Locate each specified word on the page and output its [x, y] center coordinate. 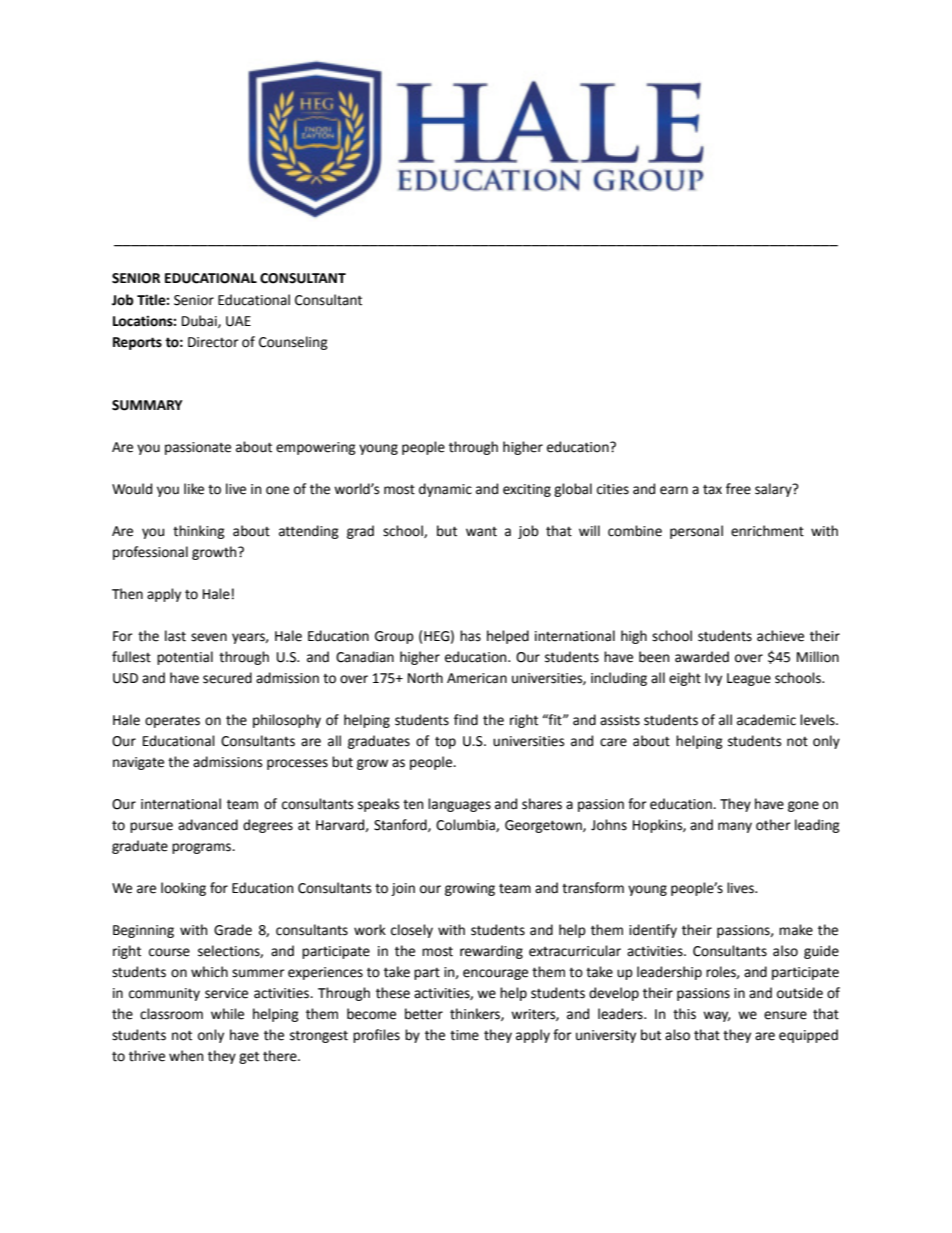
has [470, 636]
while [227, 1014]
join [403, 889]
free [738, 489]
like [194, 489]
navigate [138, 763]
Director [213, 342]
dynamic [445, 490]
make [796, 930]
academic [766, 720]
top [445, 743]
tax [712, 490]
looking [183, 889]
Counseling [293, 343]
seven [209, 637]
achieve [780, 636]
